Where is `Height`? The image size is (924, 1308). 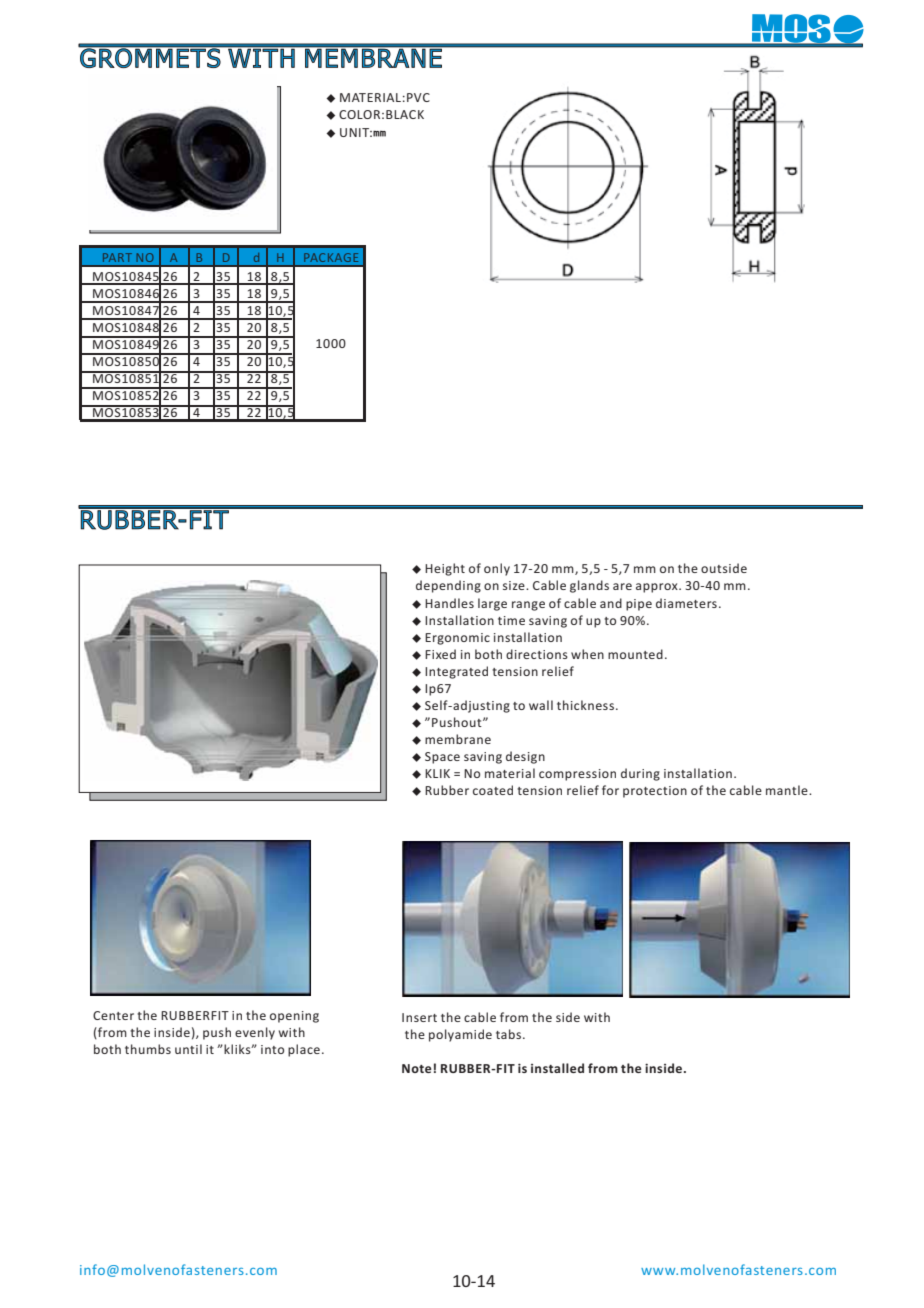 Height is located at coordinates (445, 569).
